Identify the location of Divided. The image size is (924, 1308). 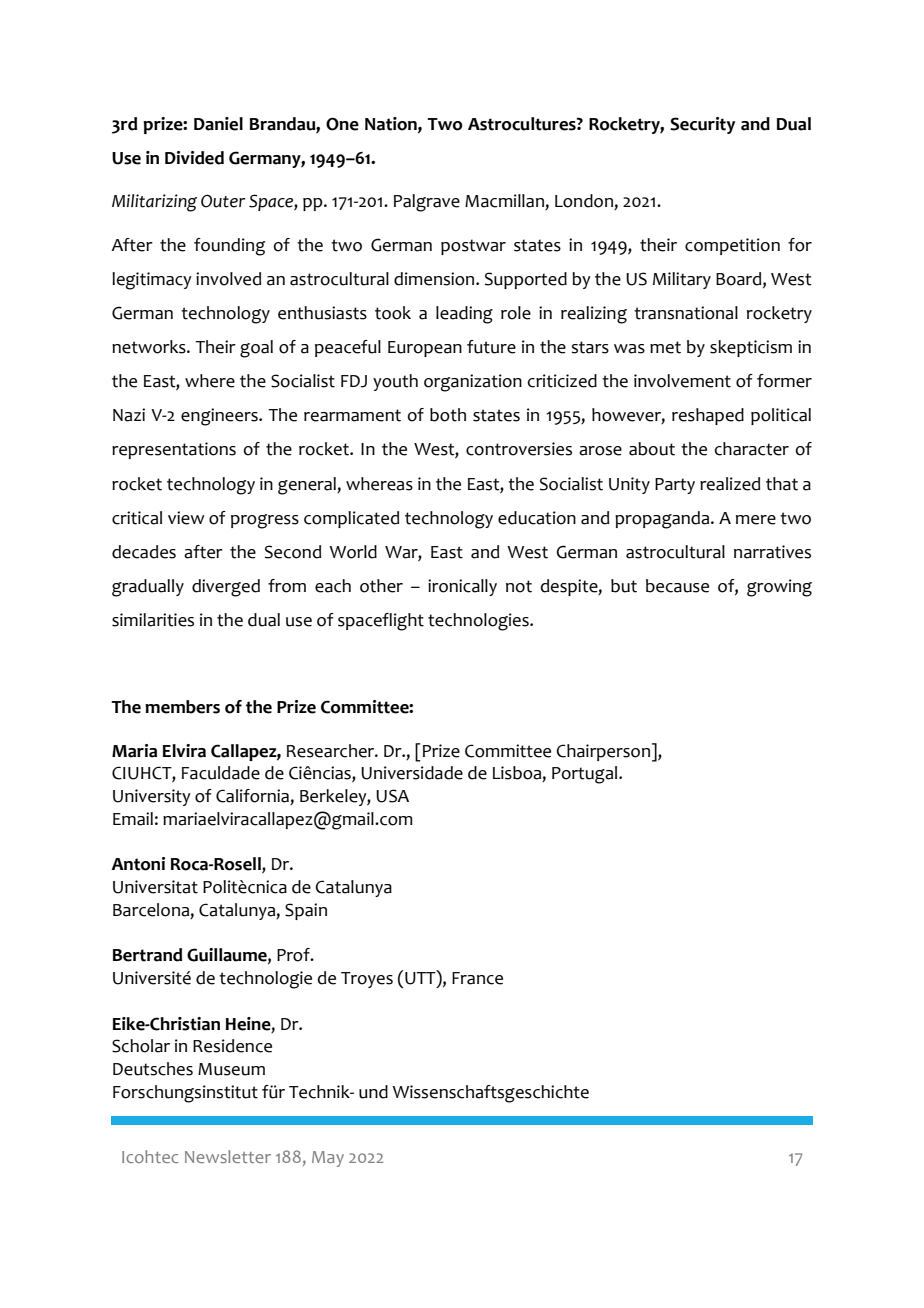
(194, 158).
